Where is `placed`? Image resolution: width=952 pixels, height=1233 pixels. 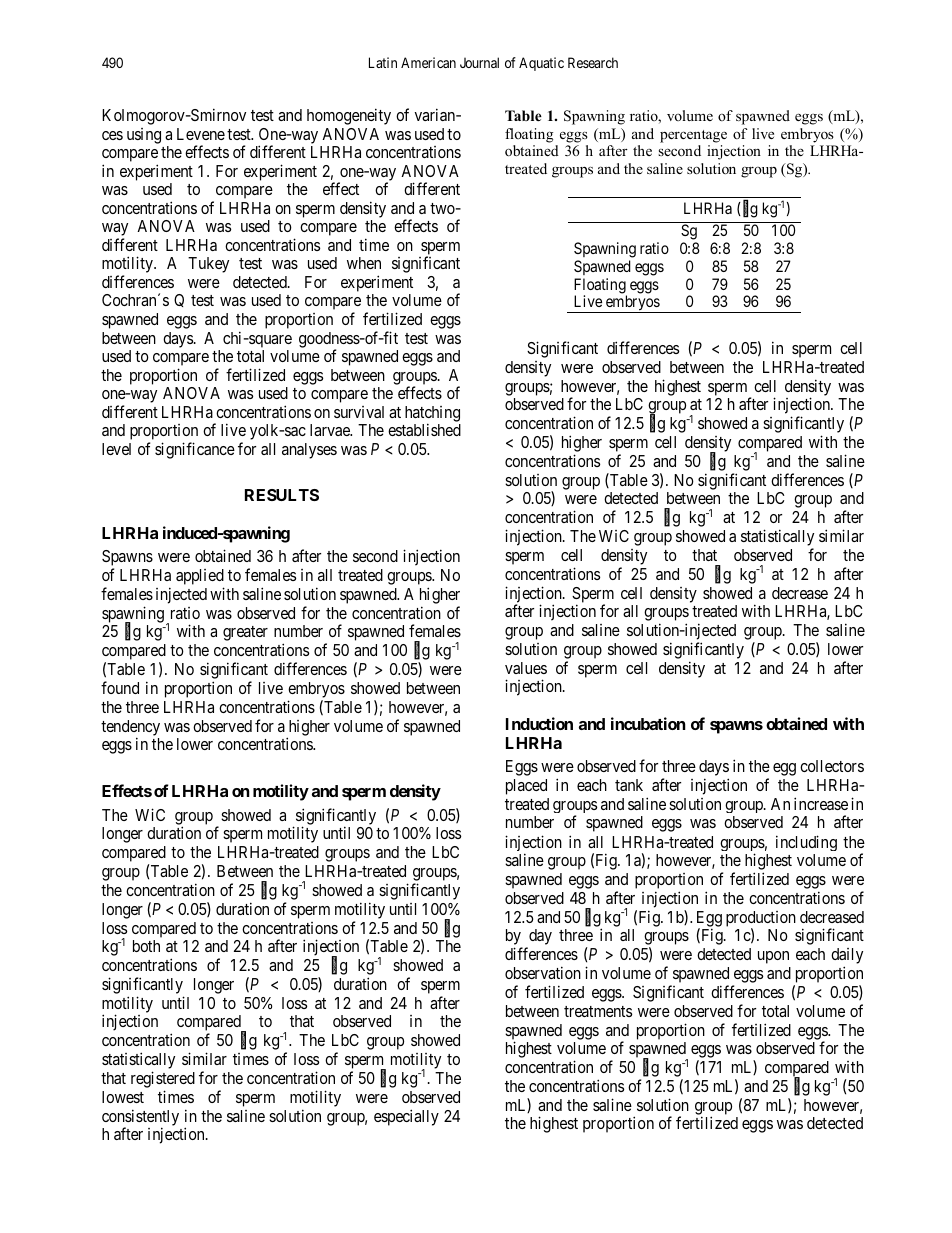
placed is located at coordinates (526, 787).
